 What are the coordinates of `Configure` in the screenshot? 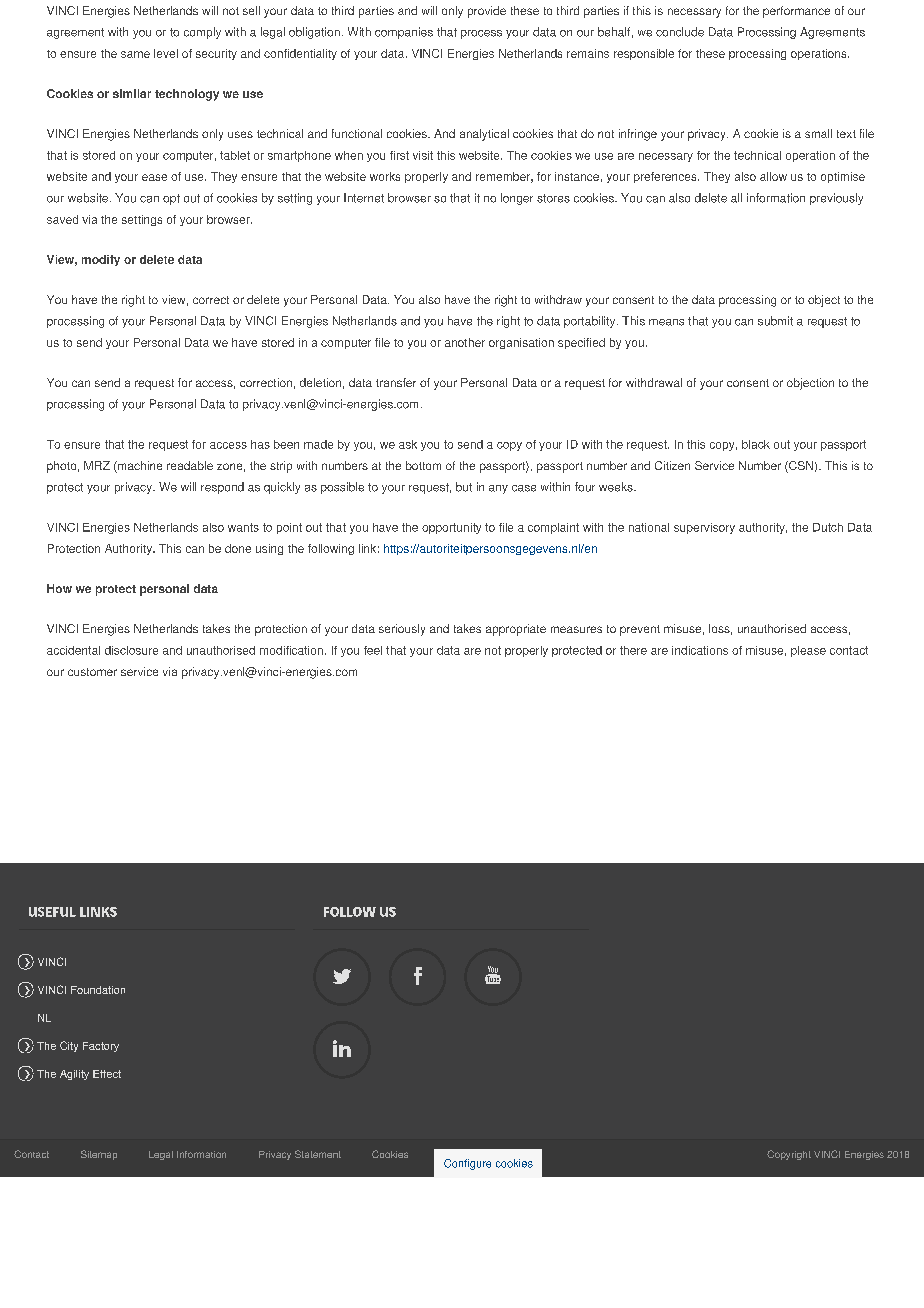 It's located at (467, 1164).
